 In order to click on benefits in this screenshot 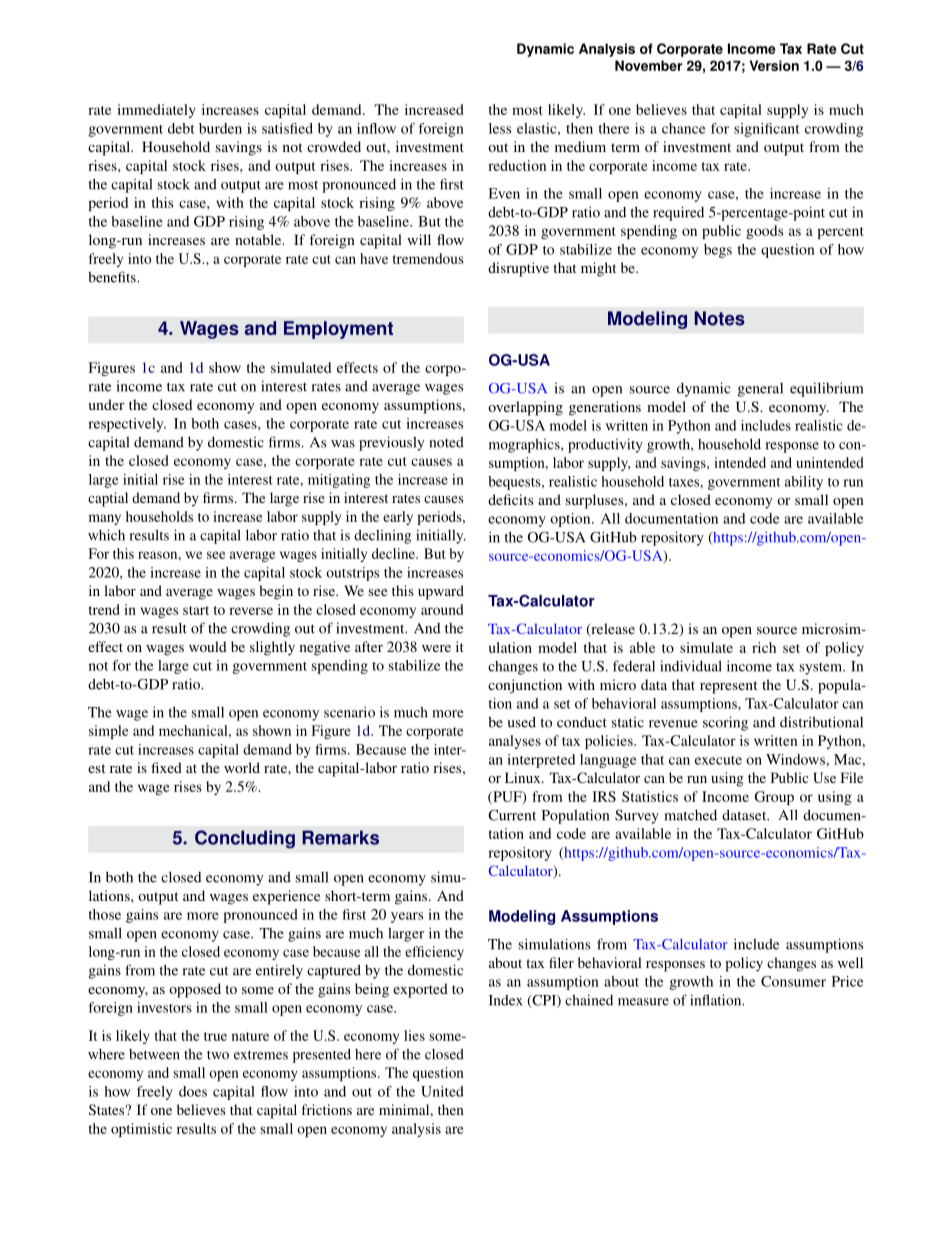, I will do `click(113, 277)`.
